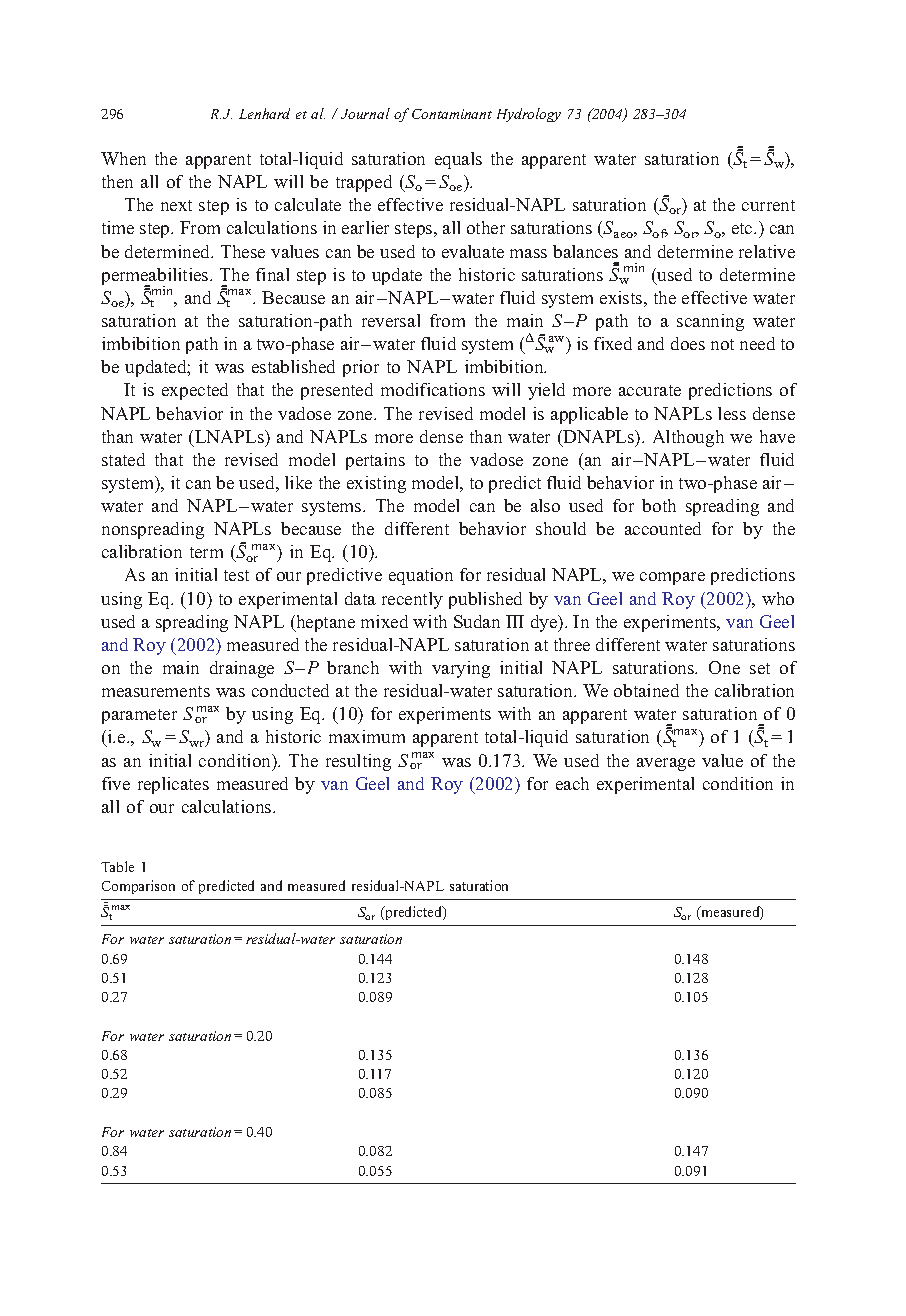 The height and width of the page is (1316, 906). I want to click on When, so click(123, 158).
